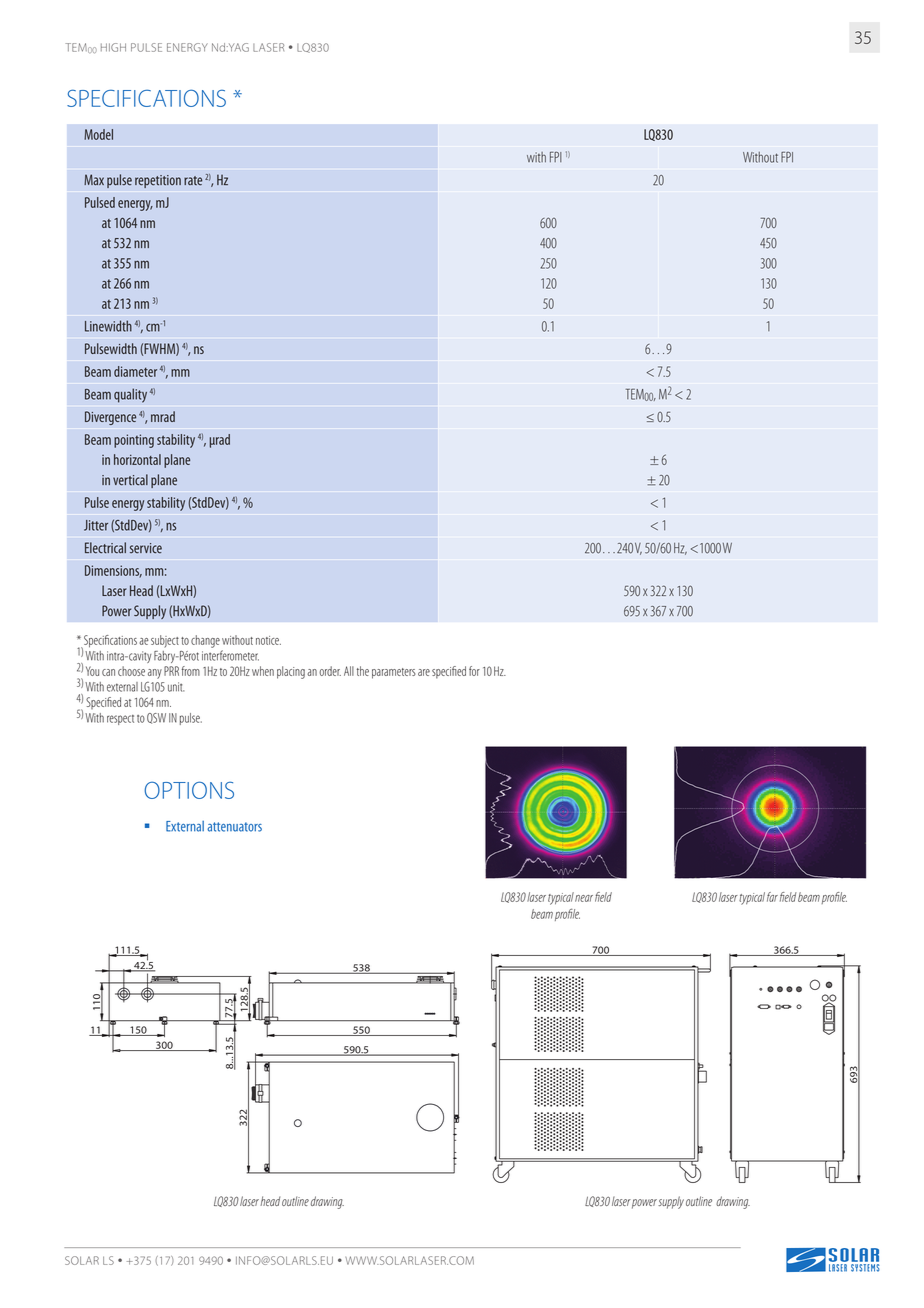  I want to click on for, so click(474, 671).
